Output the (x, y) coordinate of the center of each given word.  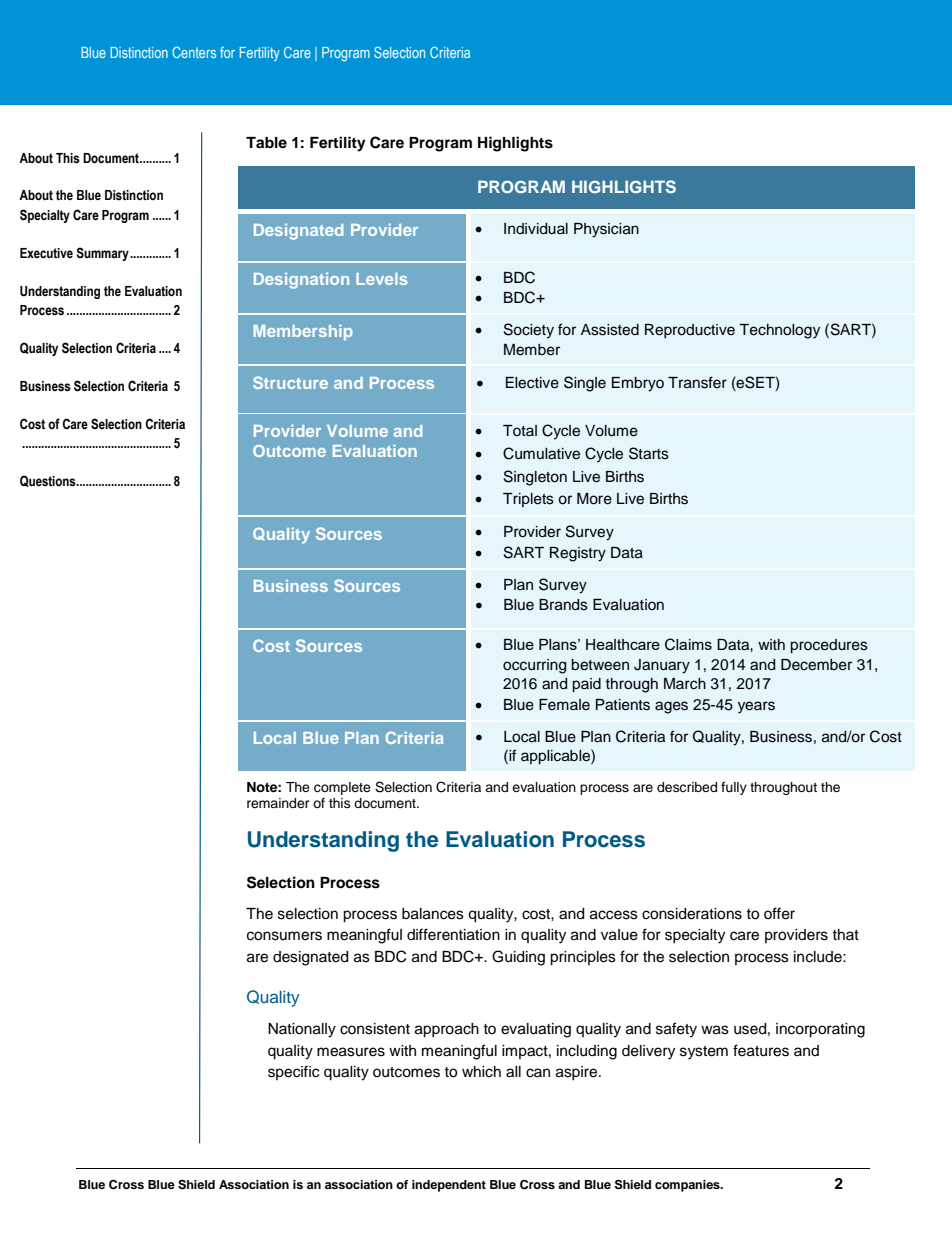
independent (449, 1186)
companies (688, 1186)
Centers (194, 52)
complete (342, 788)
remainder (278, 803)
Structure (290, 382)
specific (293, 1072)
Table (266, 142)
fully (734, 788)
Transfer (697, 382)
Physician (606, 230)
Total (520, 430)
